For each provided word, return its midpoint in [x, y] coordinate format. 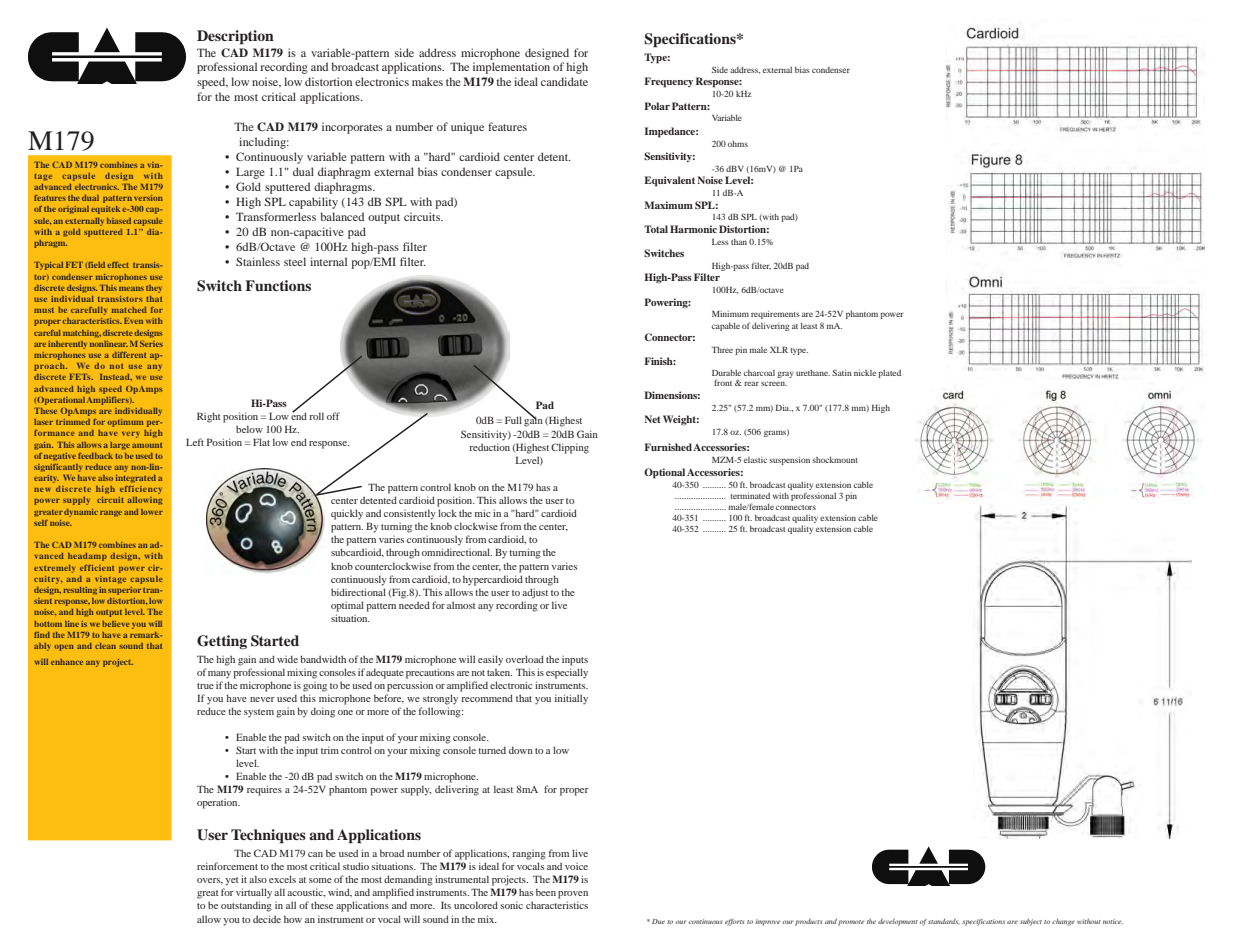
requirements [775, 315]
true [205, 686]
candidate [564, 81]
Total [656, 229]
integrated [136, 479]
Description [235, 37]
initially [571, 699]
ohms [738, 144]
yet [232, 881]
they [154, 289]
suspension [789, 461]
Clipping [570, 448]
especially [567, 673]
